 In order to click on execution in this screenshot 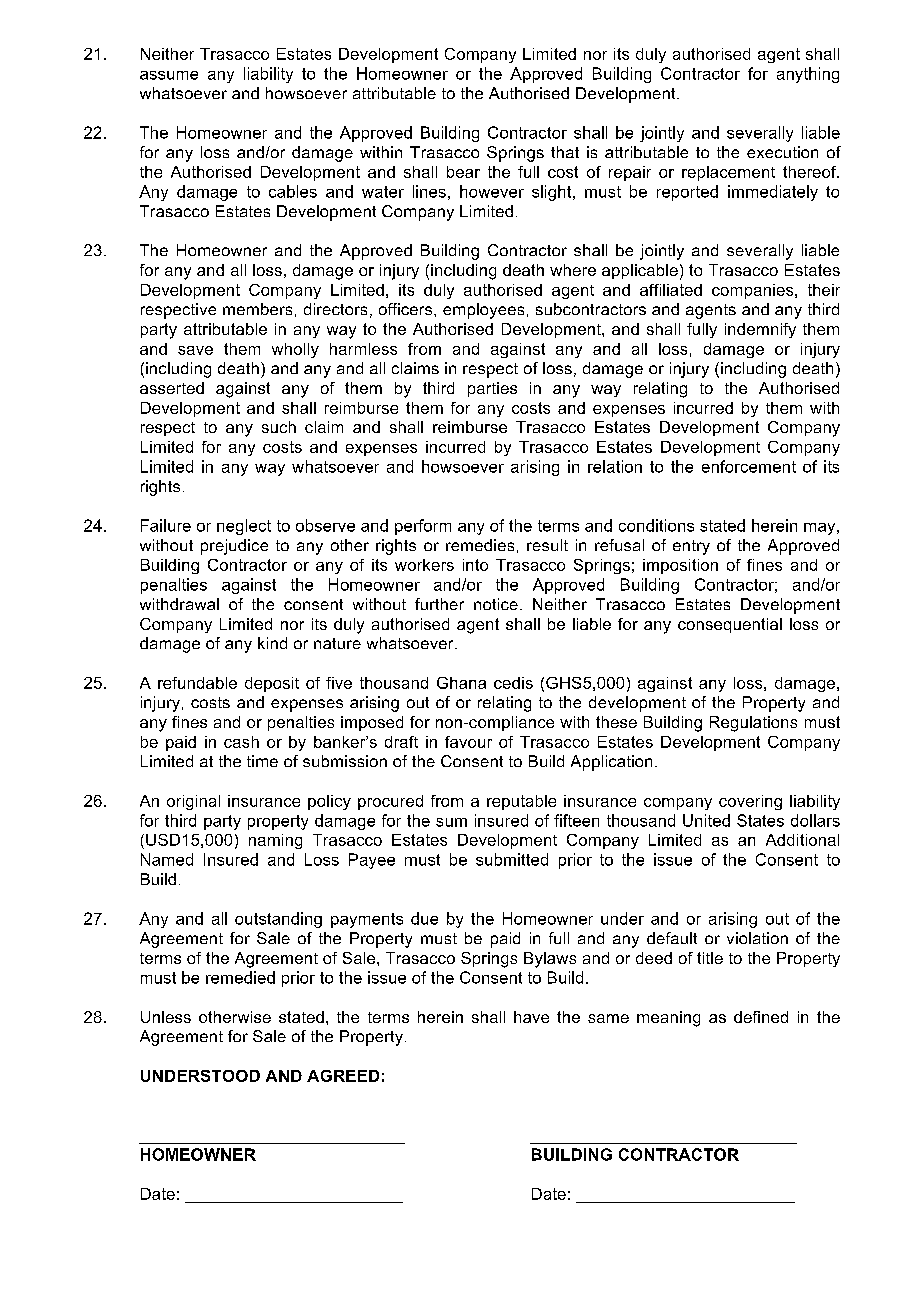, I will do `click(782, 152)`.
